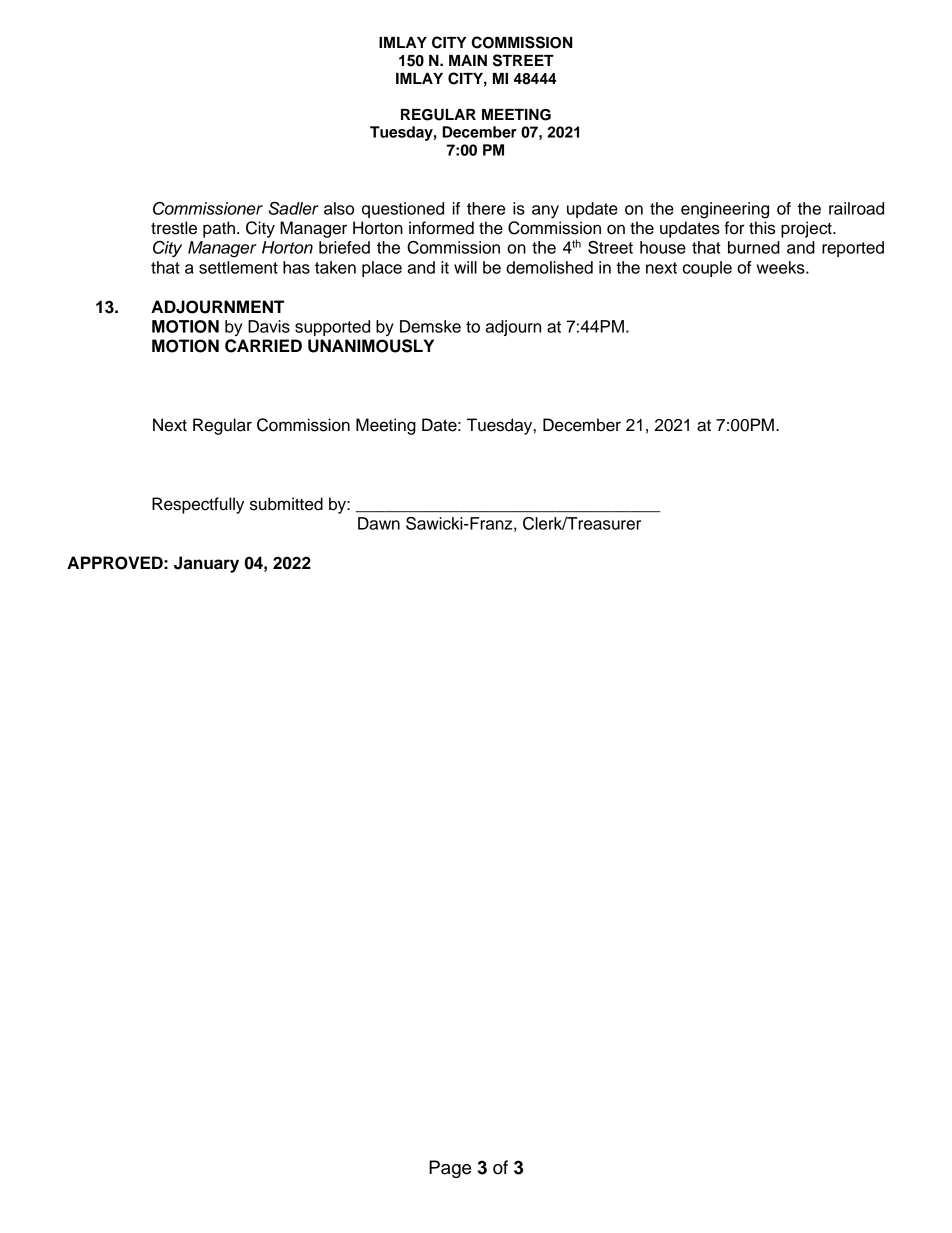  Describe the element at coordinates (293, 208) in the screenshot. I see `Sadler` at that location.
